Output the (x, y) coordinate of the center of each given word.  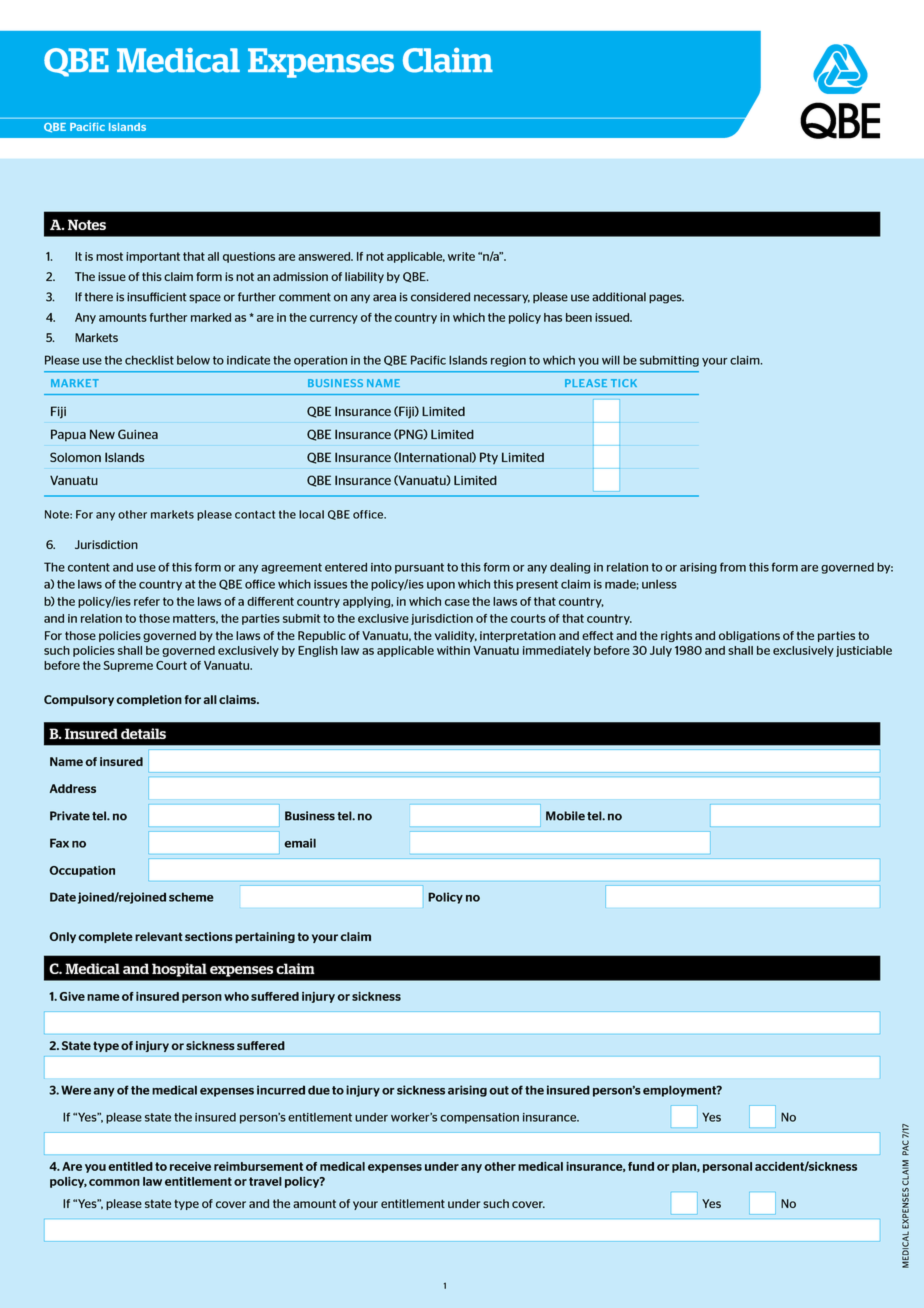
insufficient (156, 297)
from (733, 567)
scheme (191, 897)
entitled (130, 1166)
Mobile (565, 816)
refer (147, 601)
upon (441, 586)
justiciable (864, 651)
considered (440, 297)
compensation (479, 1118)
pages (666, 299)
